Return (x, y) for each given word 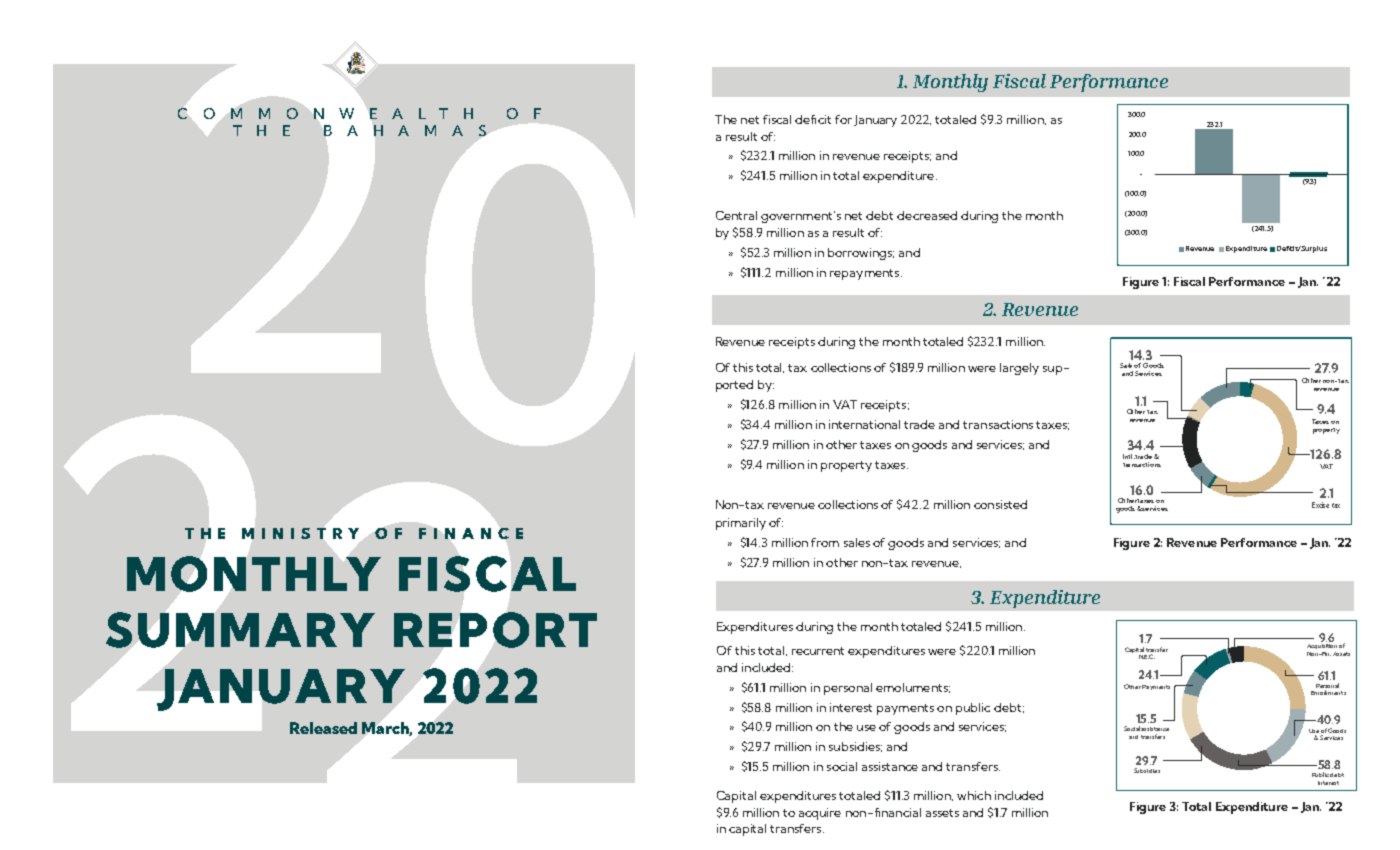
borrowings (861, 254)
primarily (741, 524)
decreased (927, 215)
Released (323, 728)
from (825, 542)
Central (736, 215)
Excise (1320, 505)
